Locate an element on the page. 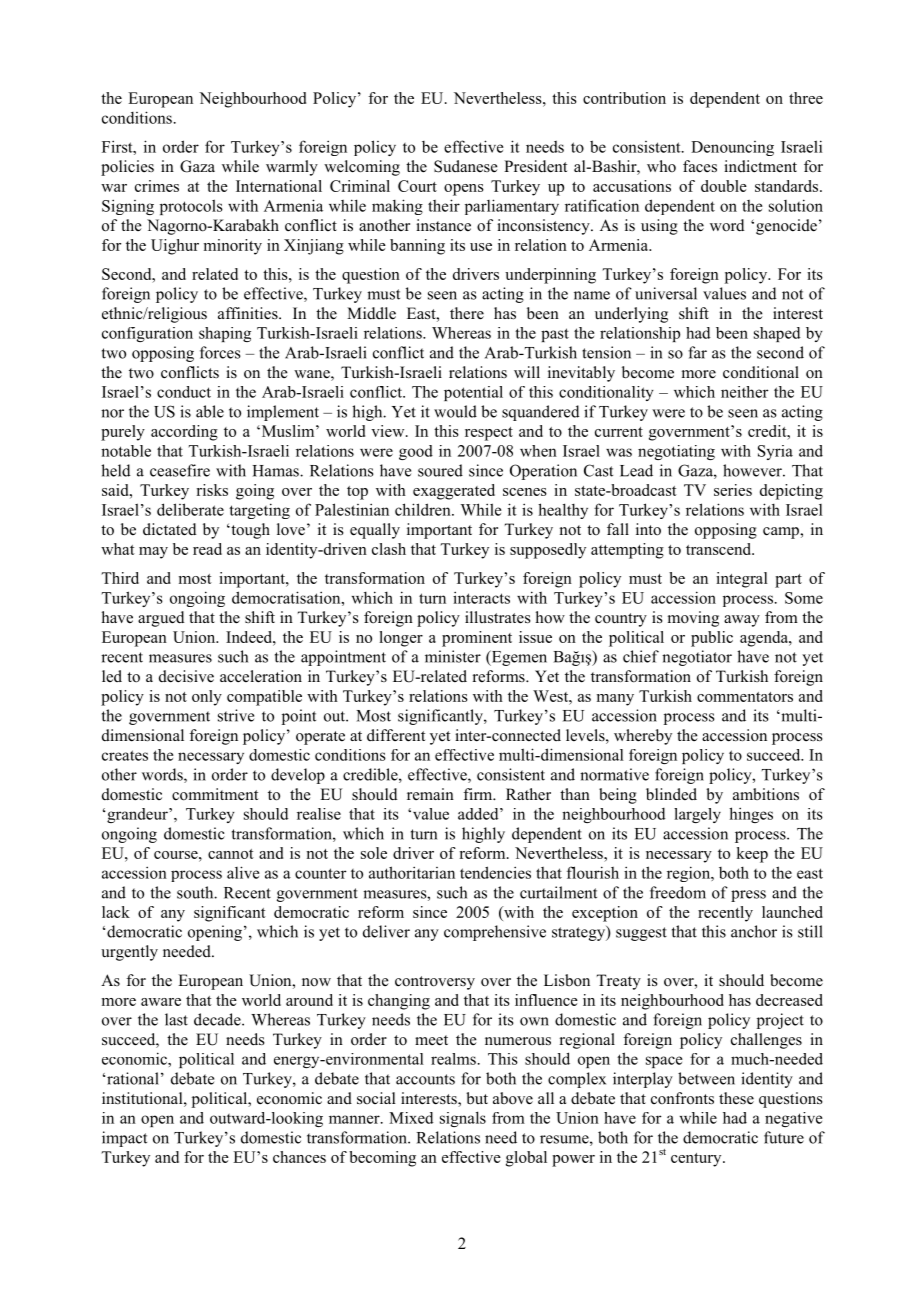 The image size is (924, 1308). cannot is located at coordinates (231, 854).
